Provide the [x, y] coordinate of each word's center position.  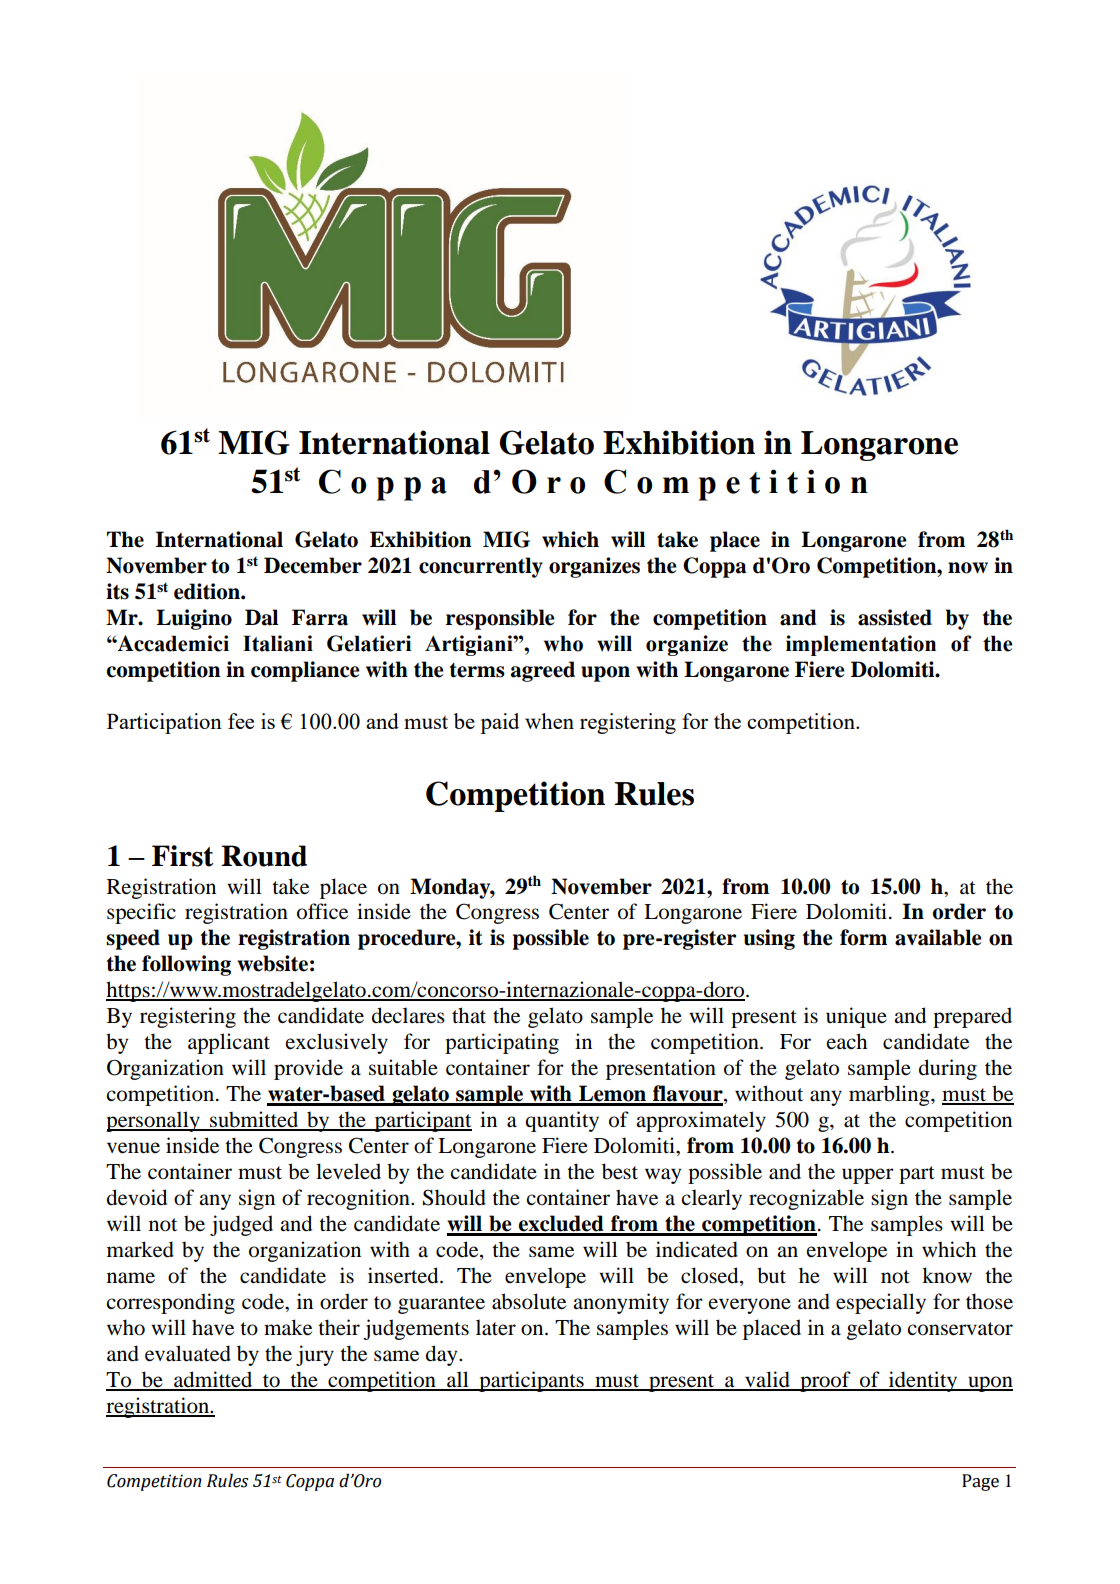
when [549, 721]
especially [881, 1303]
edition [208, 591]
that [469, 1015]
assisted [895, 617]
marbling [890, 1095]
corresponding [170, 1303]
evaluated [188, 1353]
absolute [529, 1301]
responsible [500, 619]
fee [241, 721]
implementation [861, 645]
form [863, 937]
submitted [254, 1120]
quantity [562, 1121]
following [186, 965]
